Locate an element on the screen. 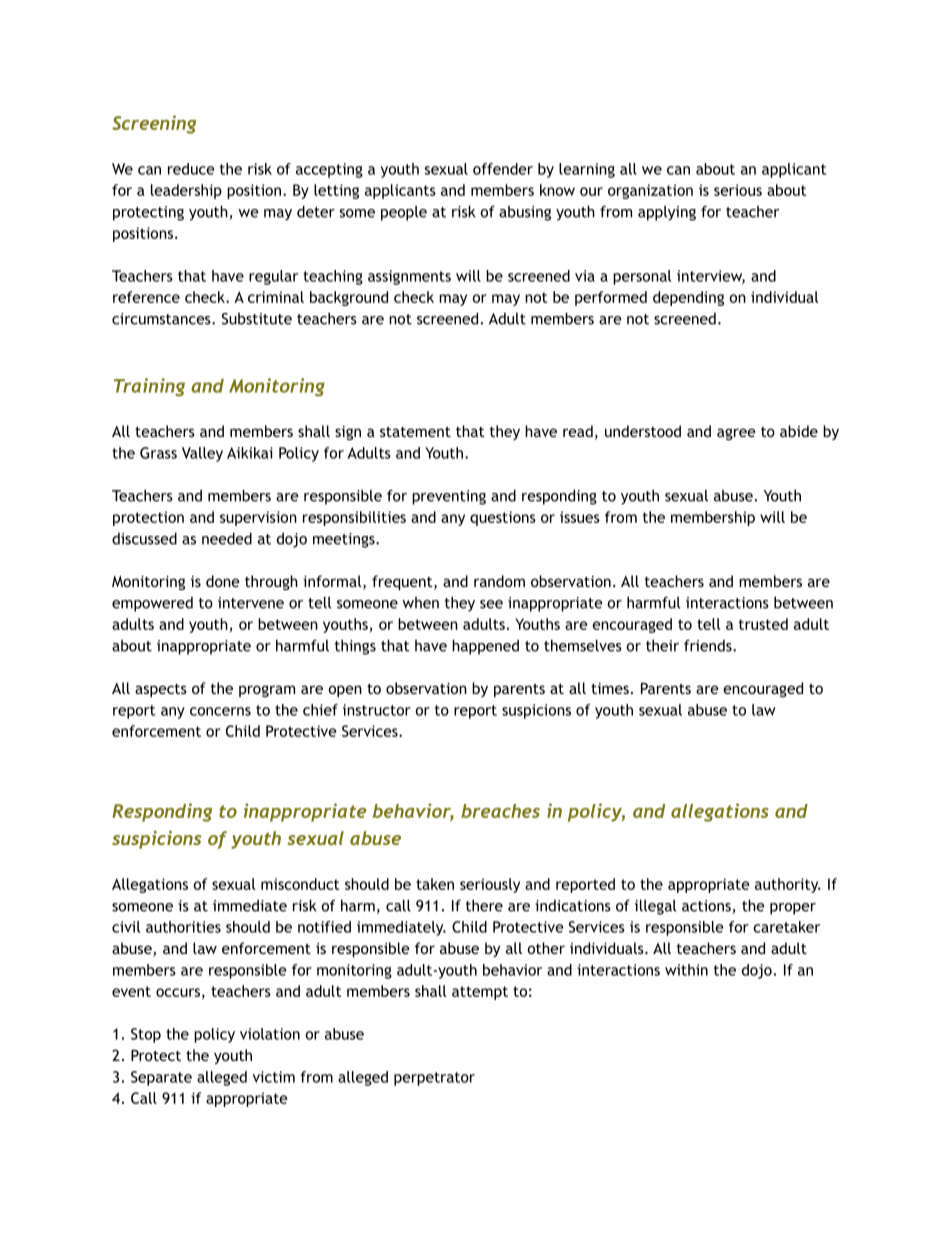 This screenshot has height=1233, width=952. done is located at coordinates (223, 581).
